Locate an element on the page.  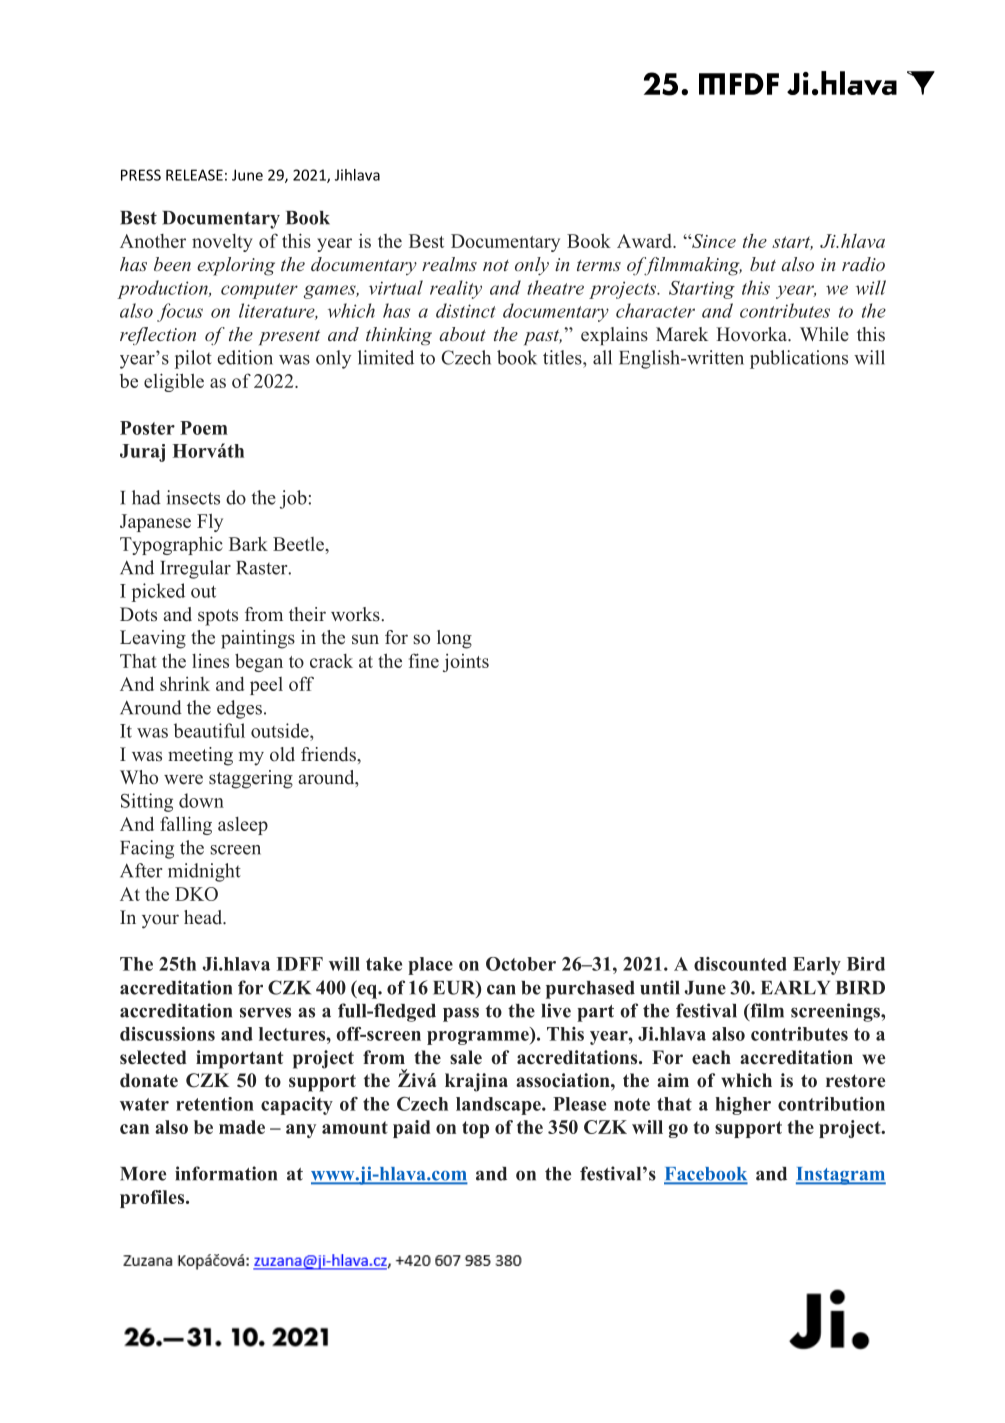
Instagram is located at coordinates (841, 1176).
